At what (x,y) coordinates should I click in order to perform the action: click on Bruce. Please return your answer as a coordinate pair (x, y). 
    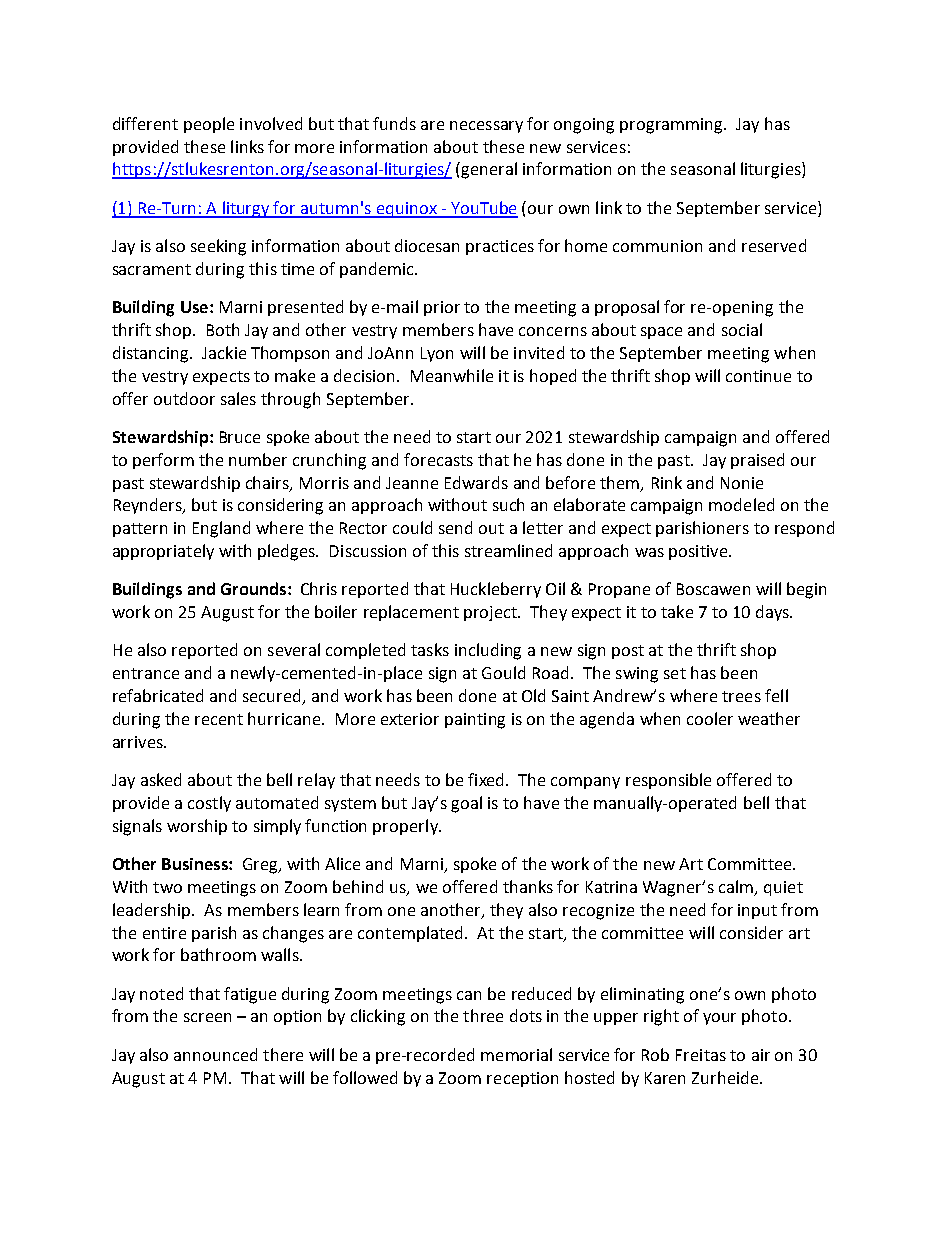
    Looking at the image, I should click on (240, 437).
